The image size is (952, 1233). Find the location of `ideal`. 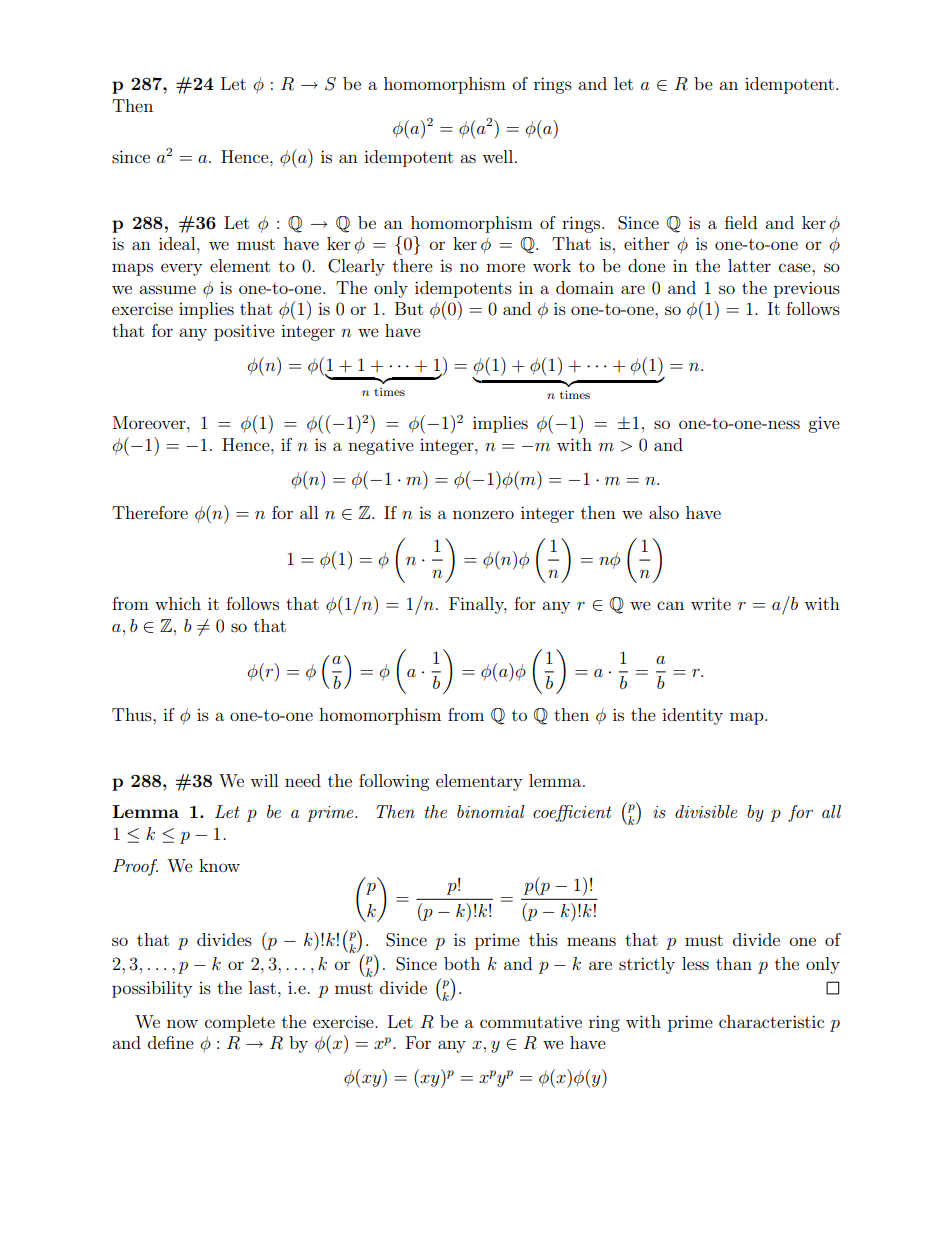

ideal is located at coordinates (178, 243).
